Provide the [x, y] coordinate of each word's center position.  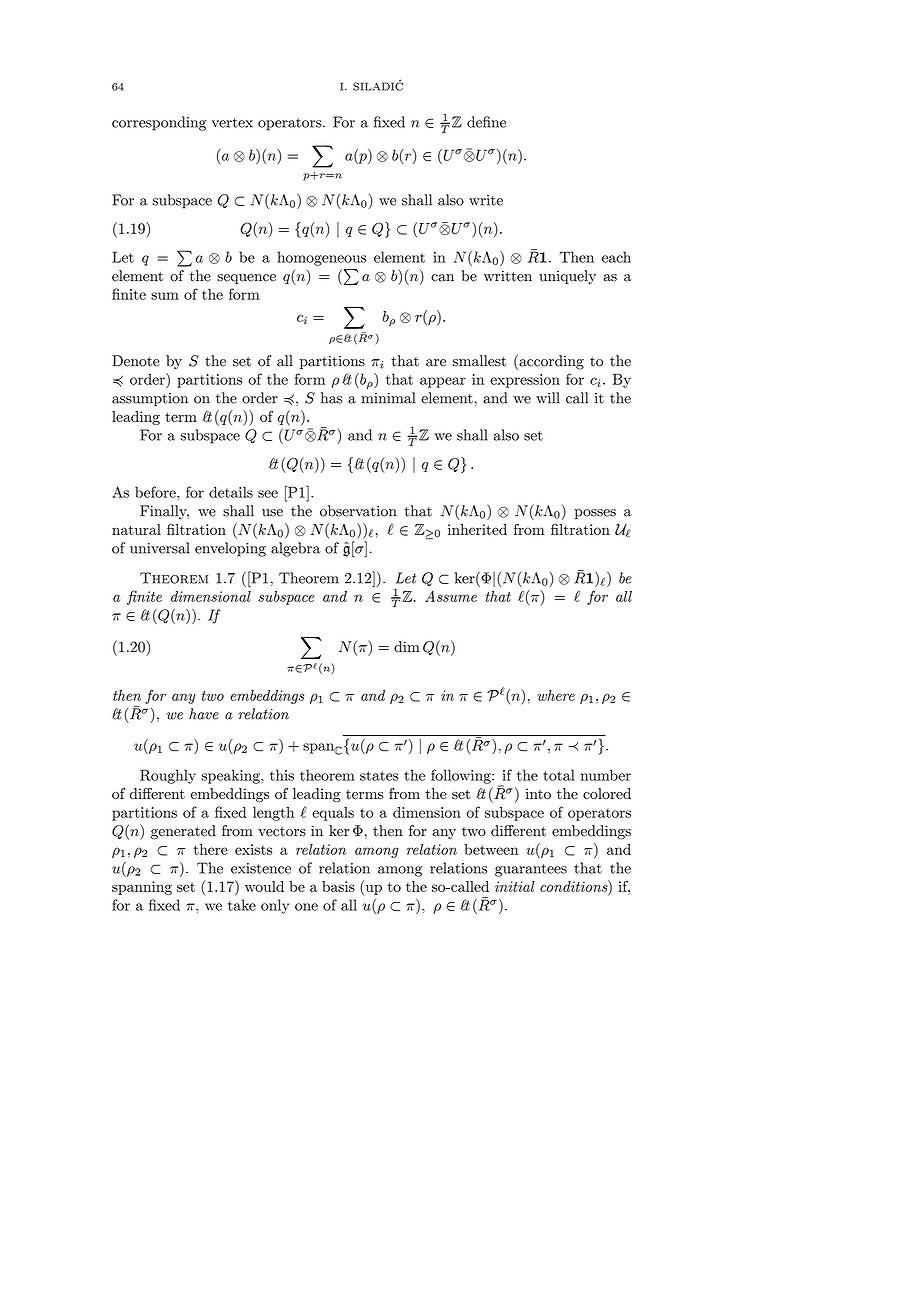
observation [358, 511]
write [486, 200]
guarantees [531, 870]
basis [338, 886]
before [156, 492]
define [486, 122]
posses [595, 514]
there [211, 849]
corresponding [159, 123]
